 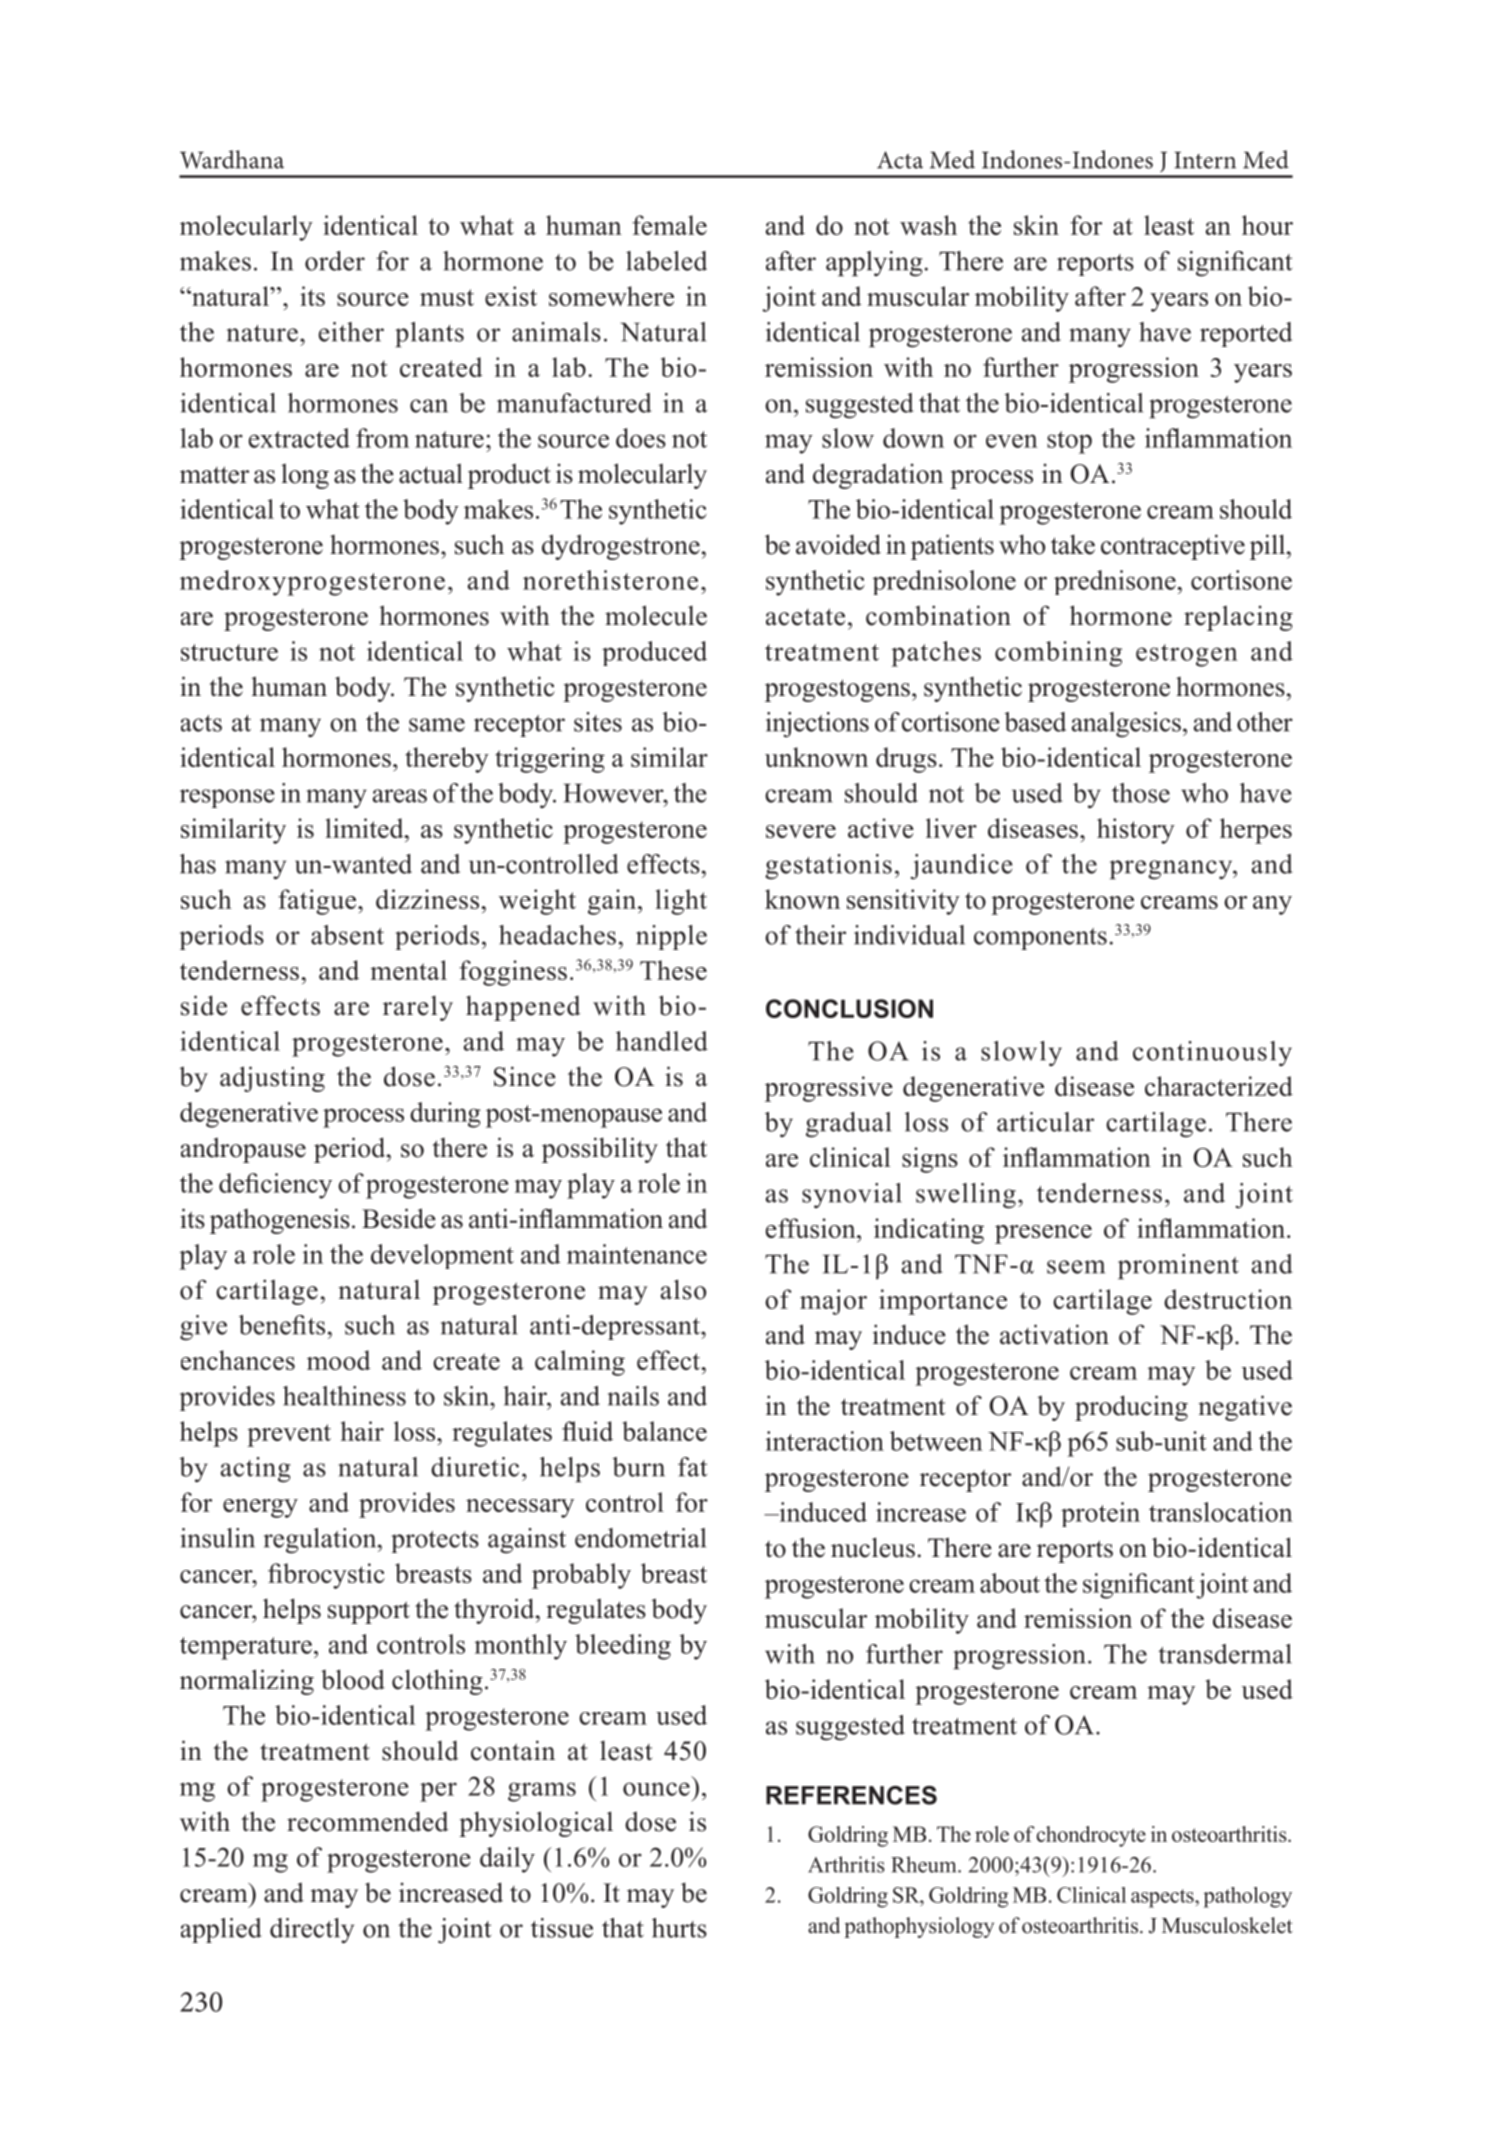 What do you see at coordinates (335, 261) in the screenshot?
I see `order` at bounding box center [335, 261].
